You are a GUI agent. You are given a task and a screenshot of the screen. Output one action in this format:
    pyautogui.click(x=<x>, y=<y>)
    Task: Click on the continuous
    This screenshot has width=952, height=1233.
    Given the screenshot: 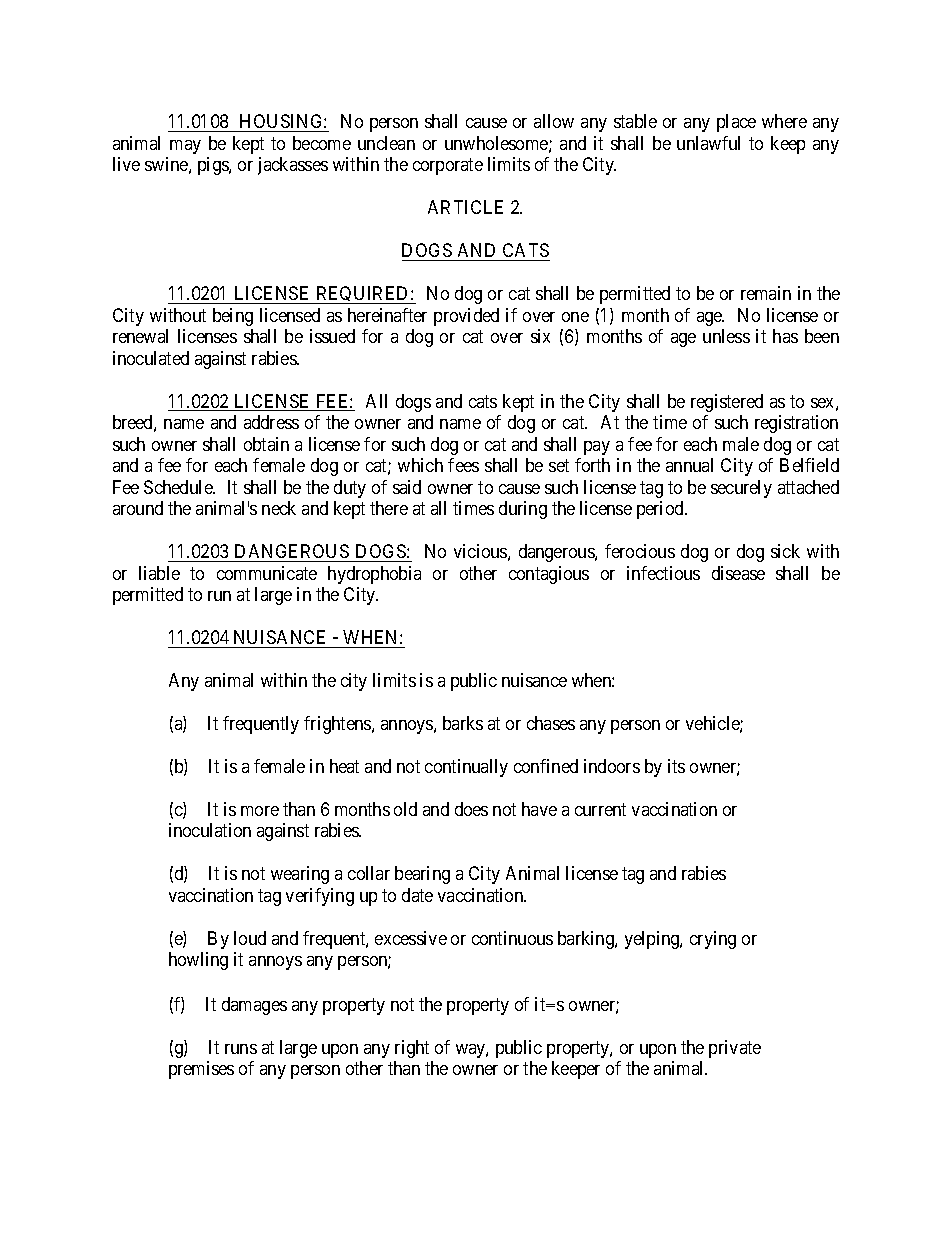 What is the action you would take?
    pyautogui.click(x=512, y=938)
